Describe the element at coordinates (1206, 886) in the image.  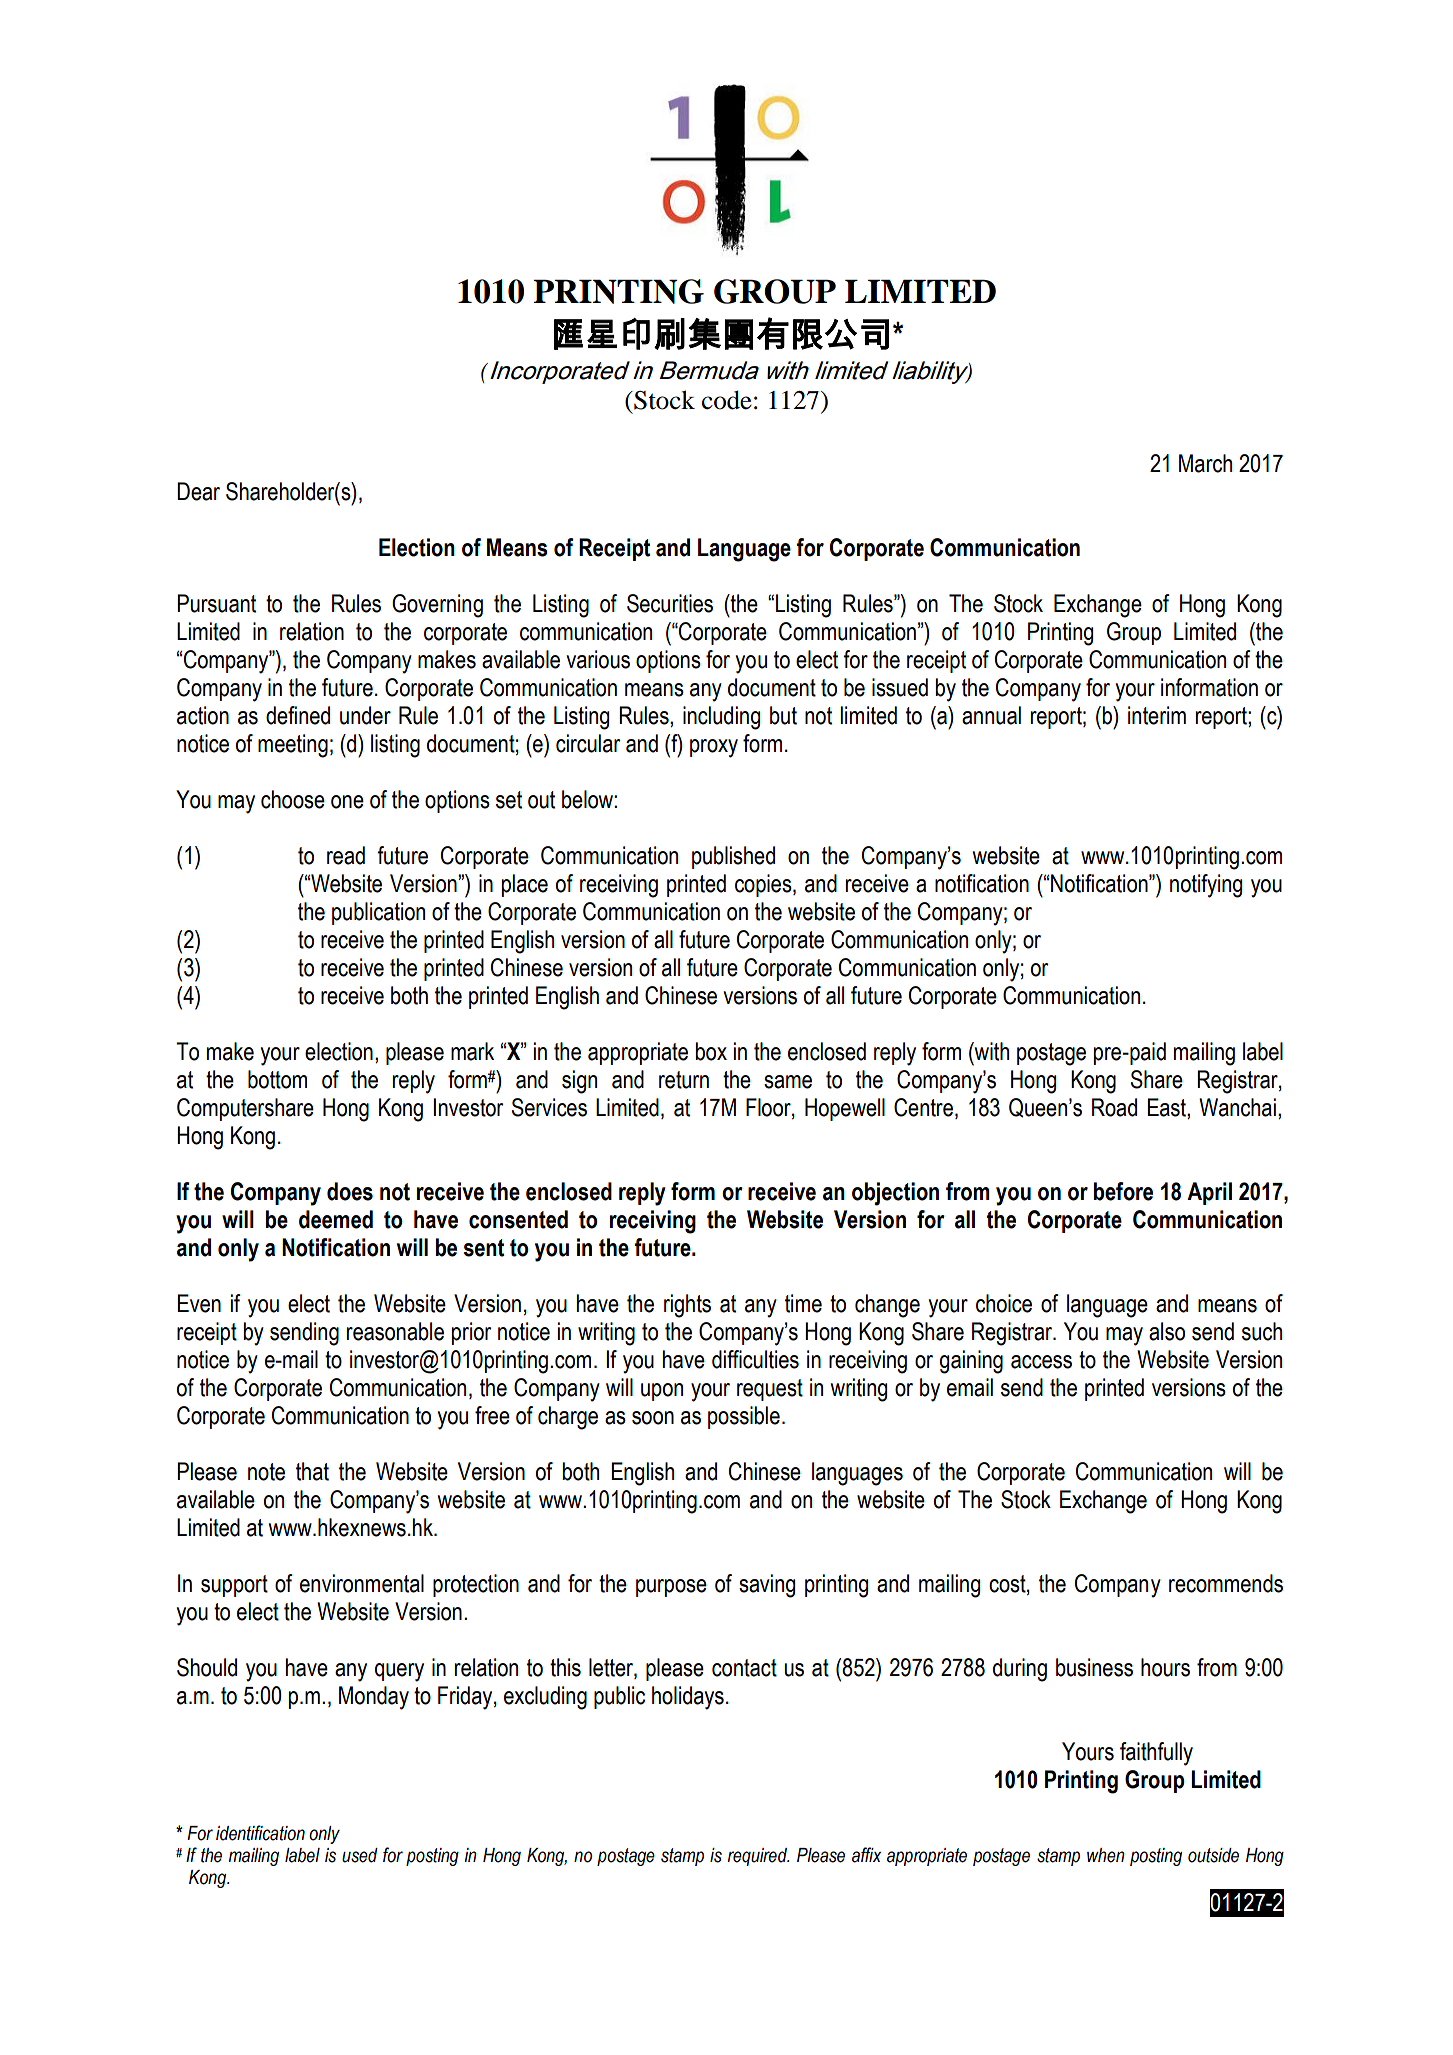
I see `notifying` at that location.
